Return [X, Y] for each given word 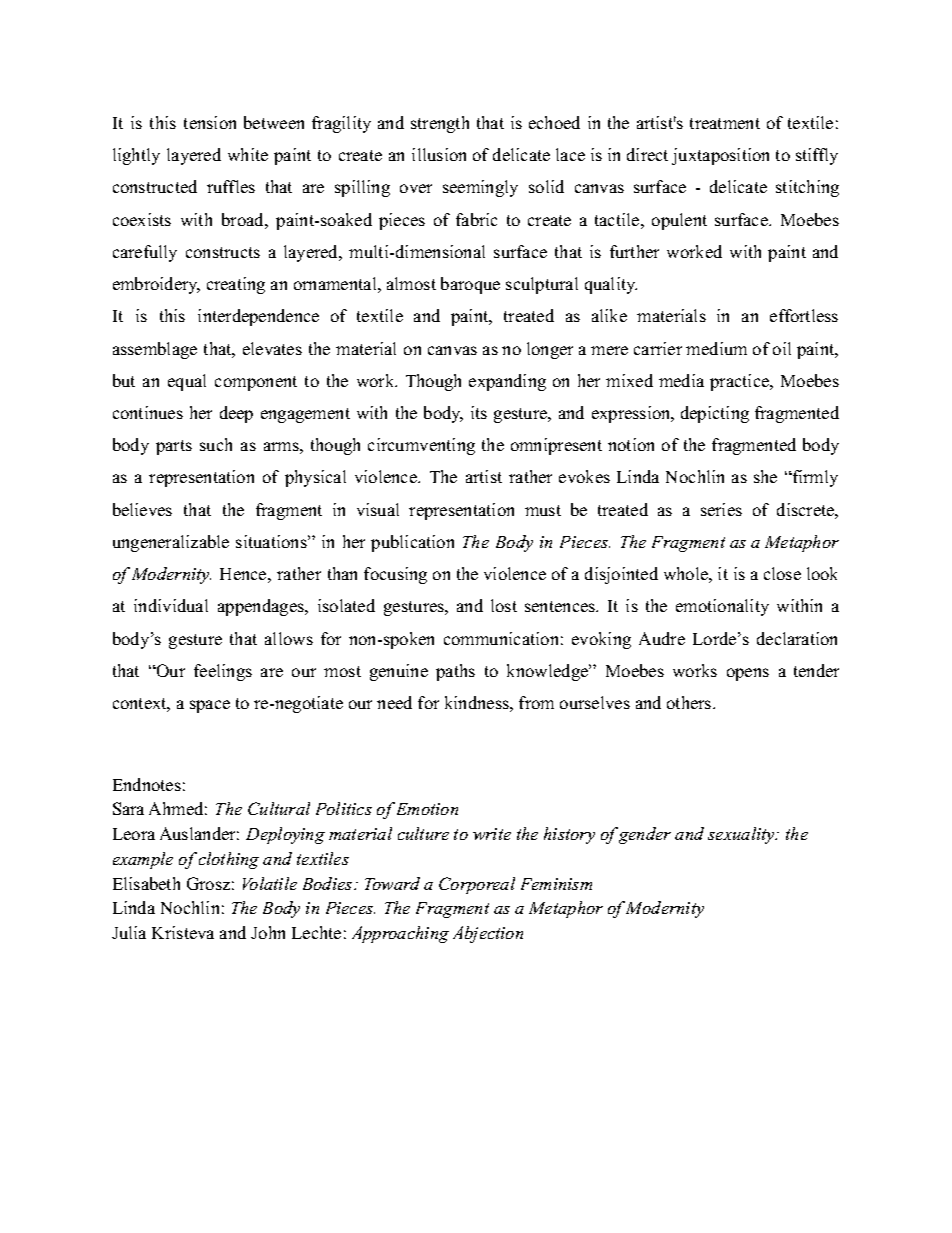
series [721, 509]
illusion [439, 154]
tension [210, 122]
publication [412, 543]
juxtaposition [720, 156]
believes [142, 509]
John [268, 932]
